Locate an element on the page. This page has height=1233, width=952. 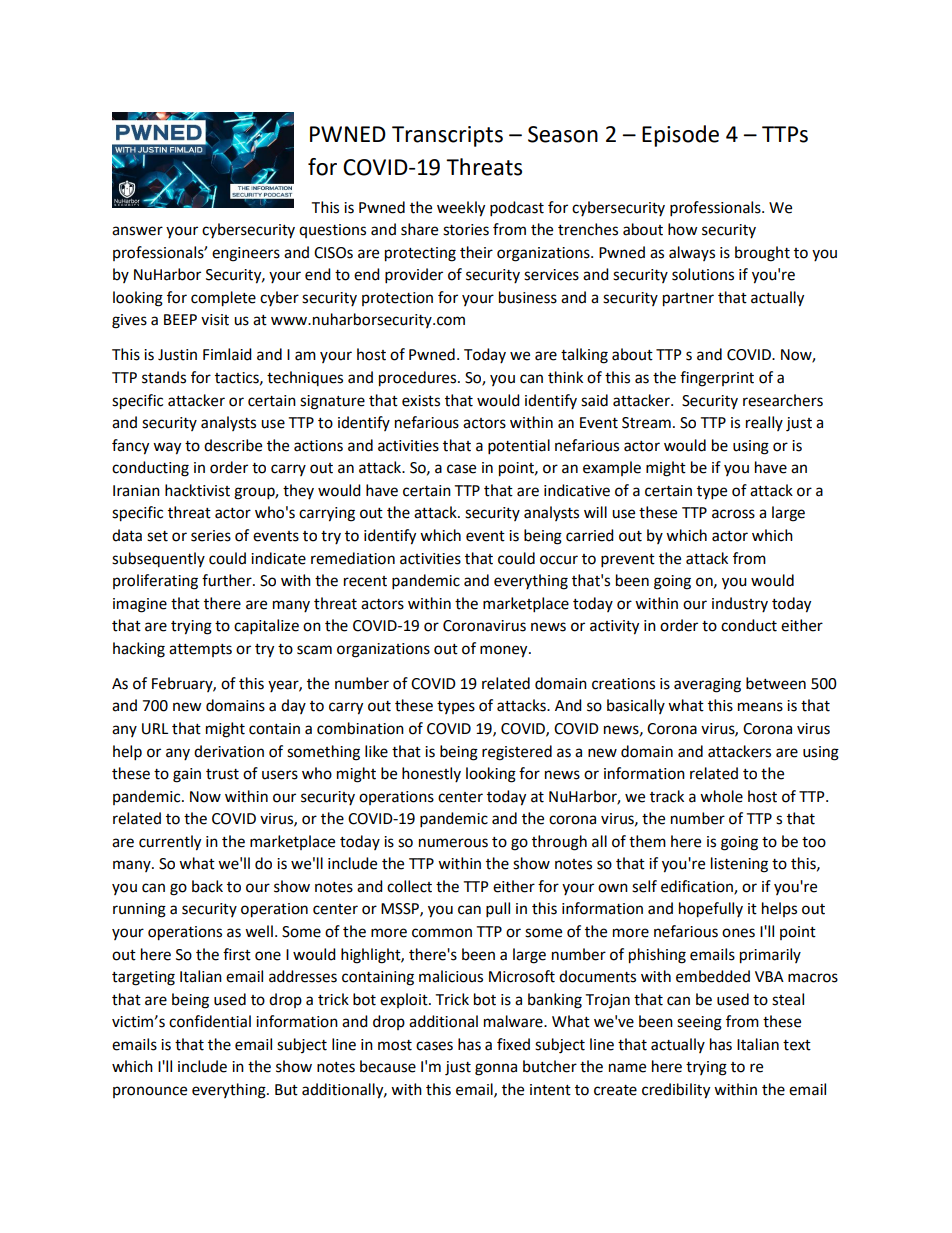
Transcripts is located at coordinates (447, 136).
